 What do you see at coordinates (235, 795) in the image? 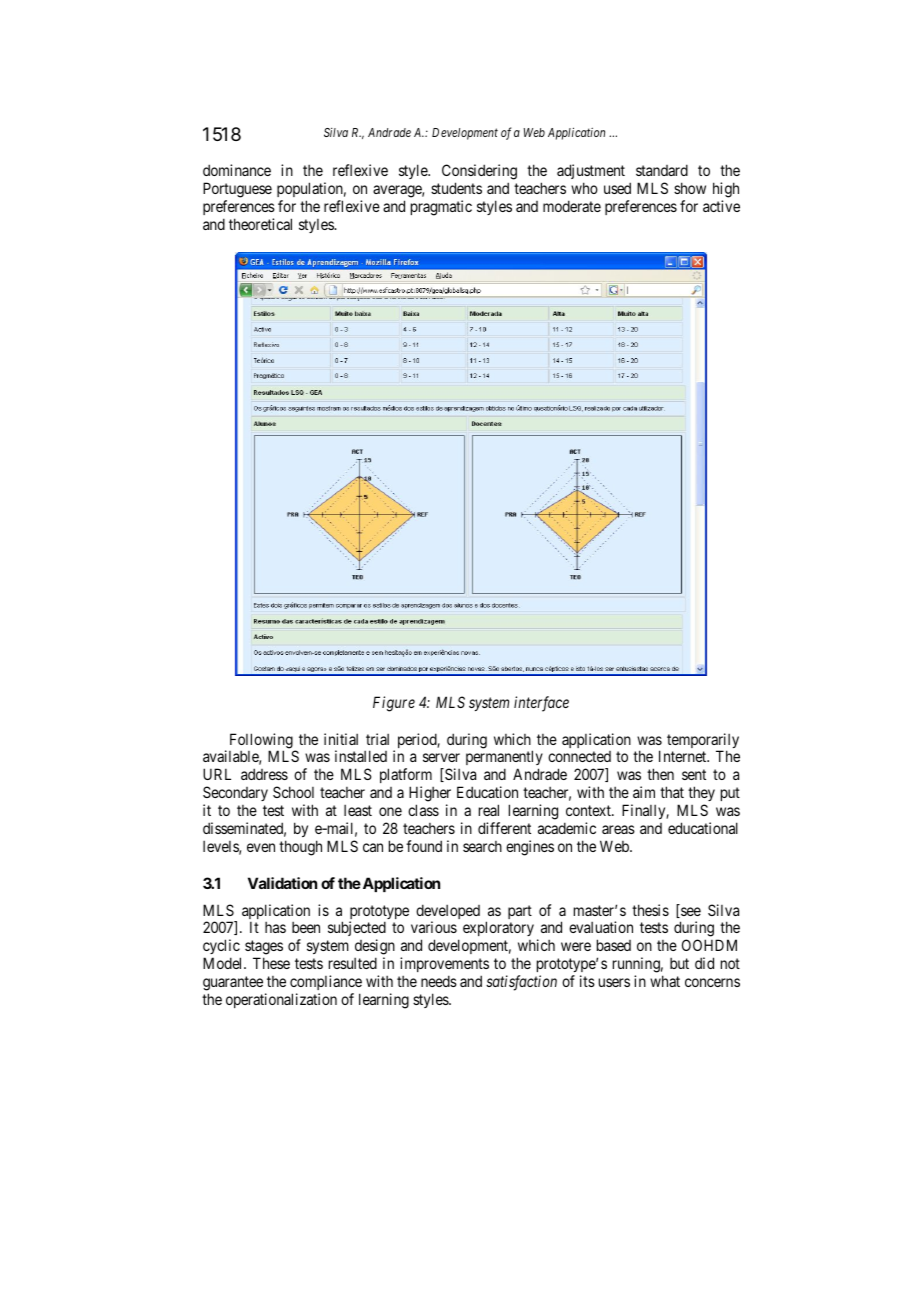
I see `Secondary` at bounding box center [235, 795].
